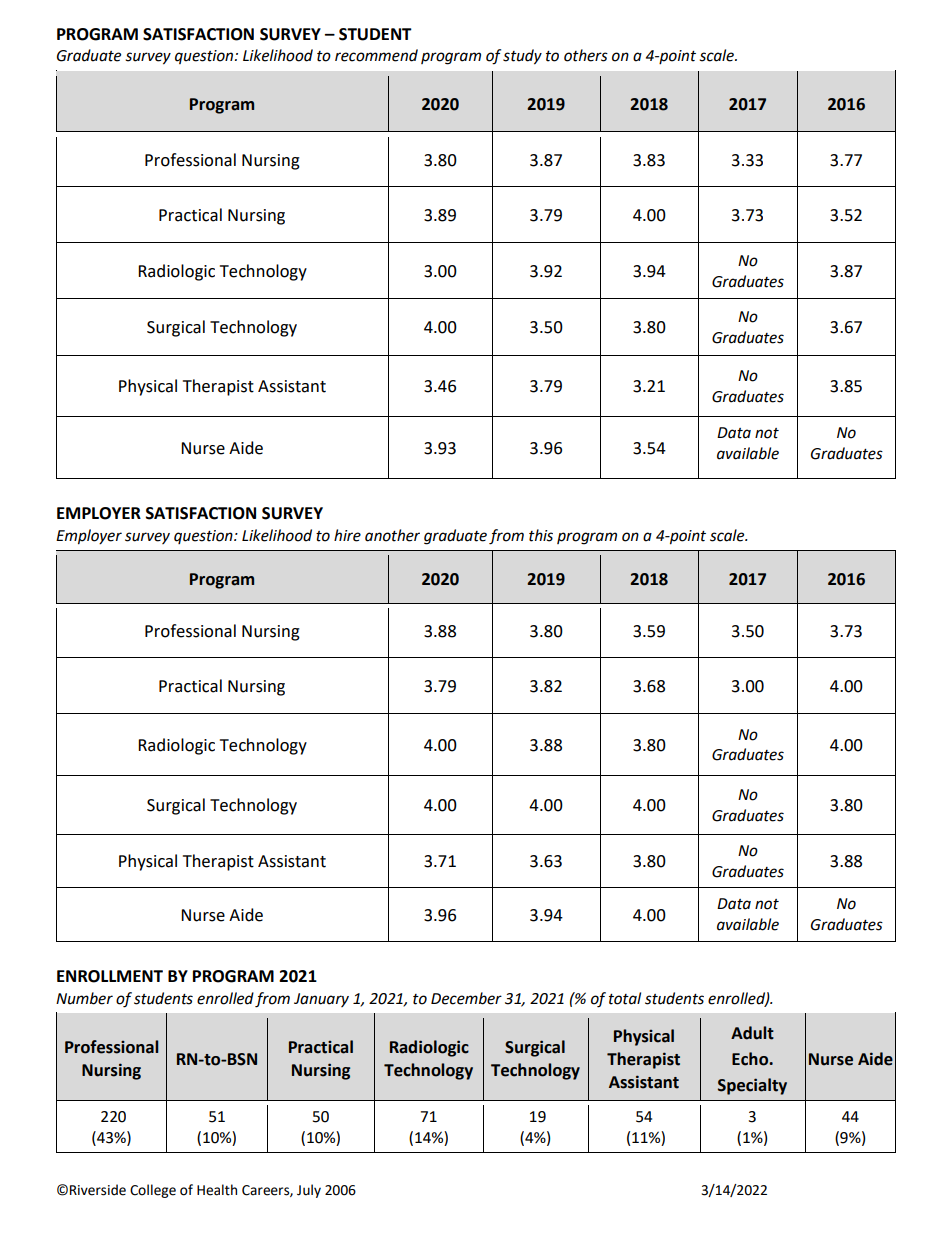 This screenshot has height=1233, width=952. What do you see at coordinates (392, 535) in the screenshot?
I see `another` at bounding box center [392, 535].
